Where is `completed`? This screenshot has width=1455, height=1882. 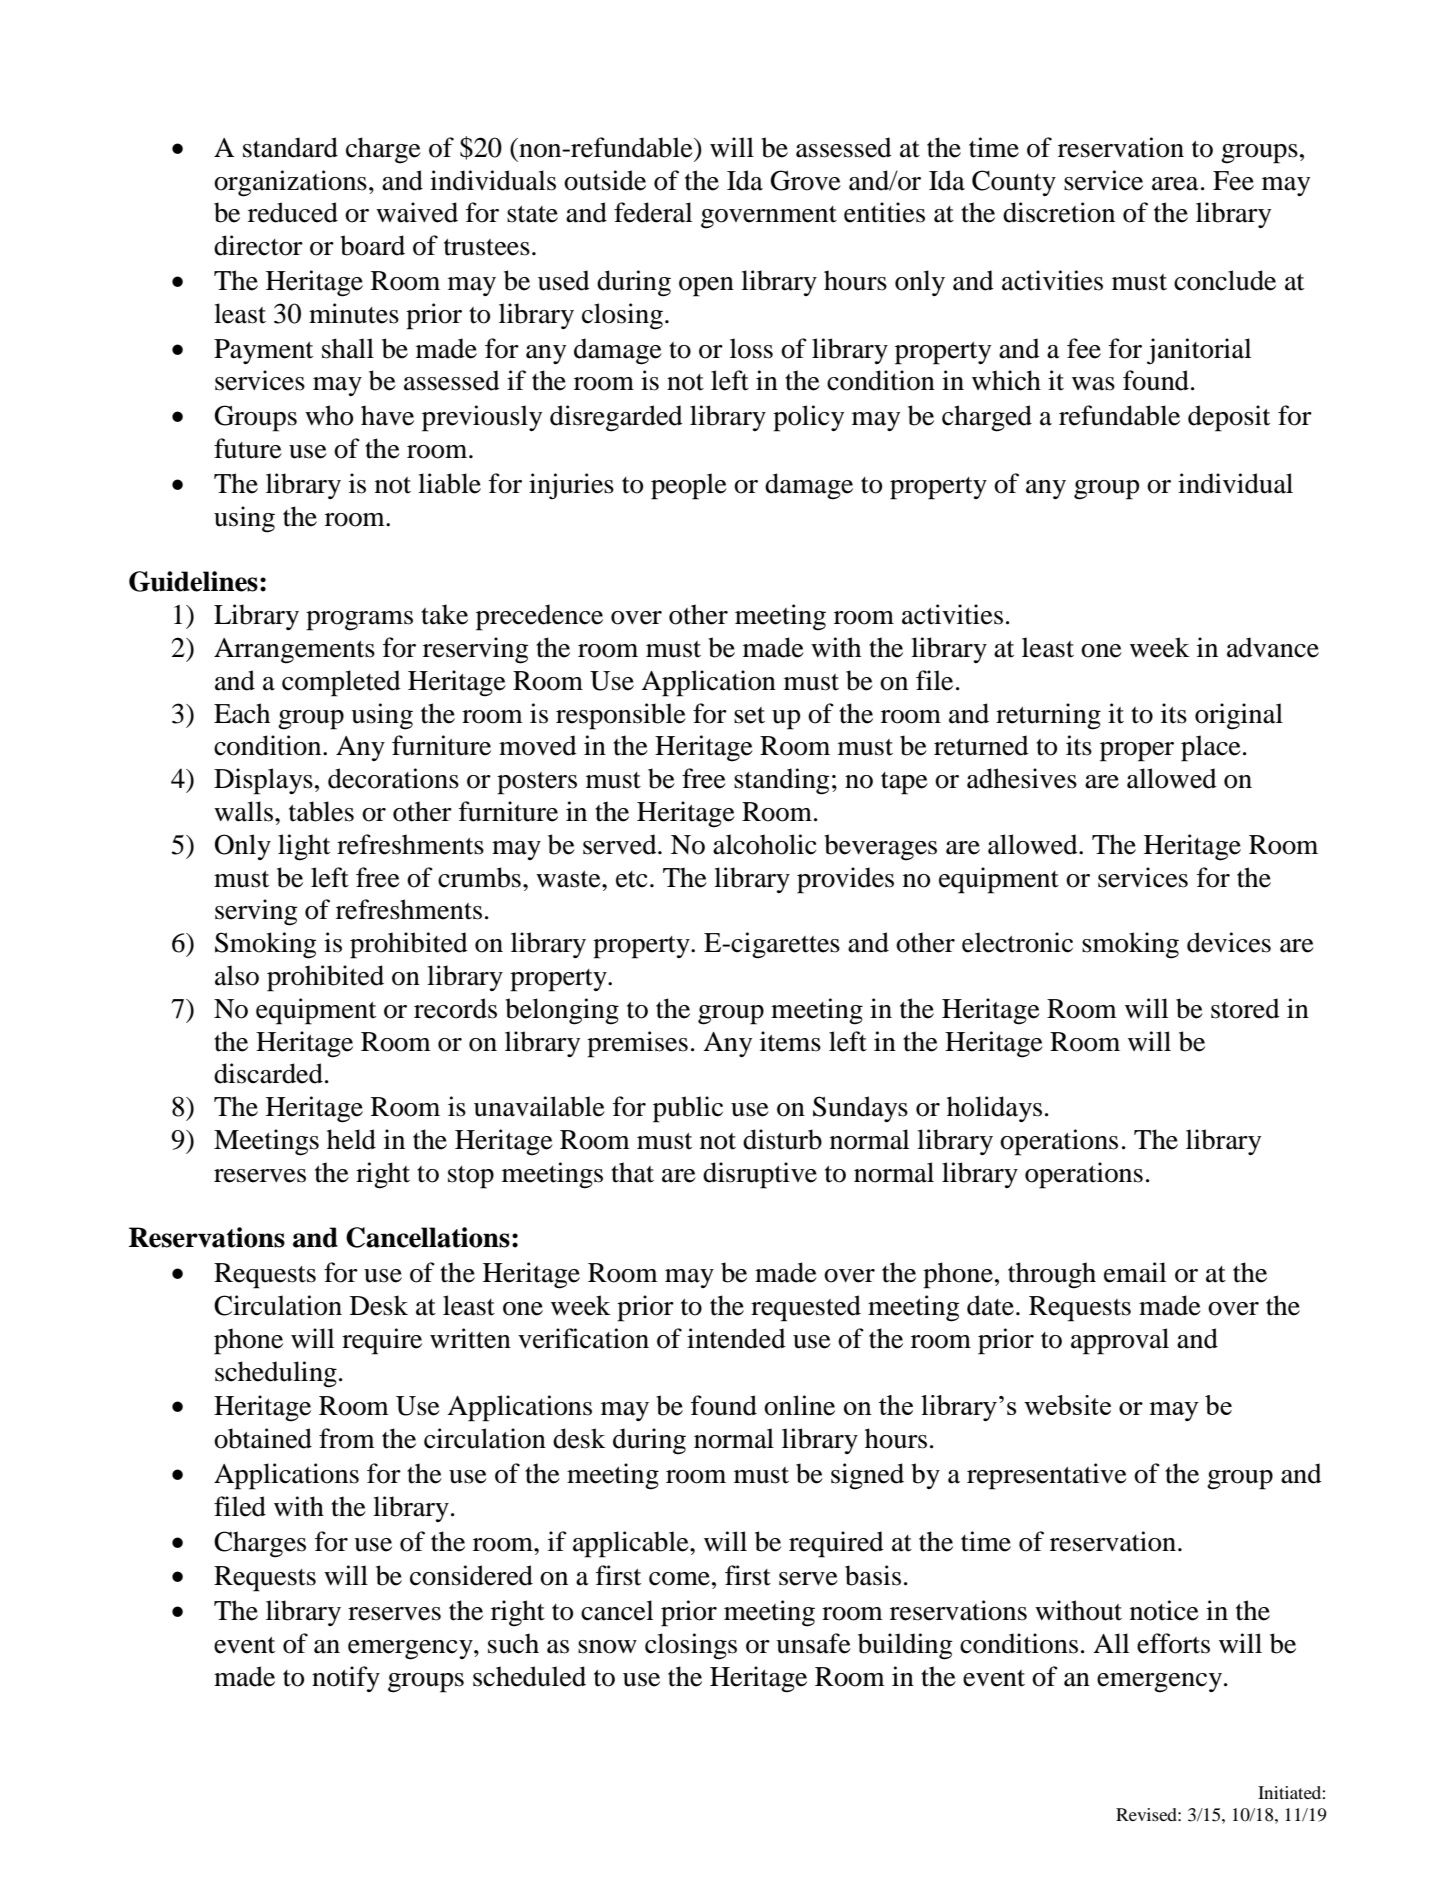
completed is located at coordinates (341, 683).
